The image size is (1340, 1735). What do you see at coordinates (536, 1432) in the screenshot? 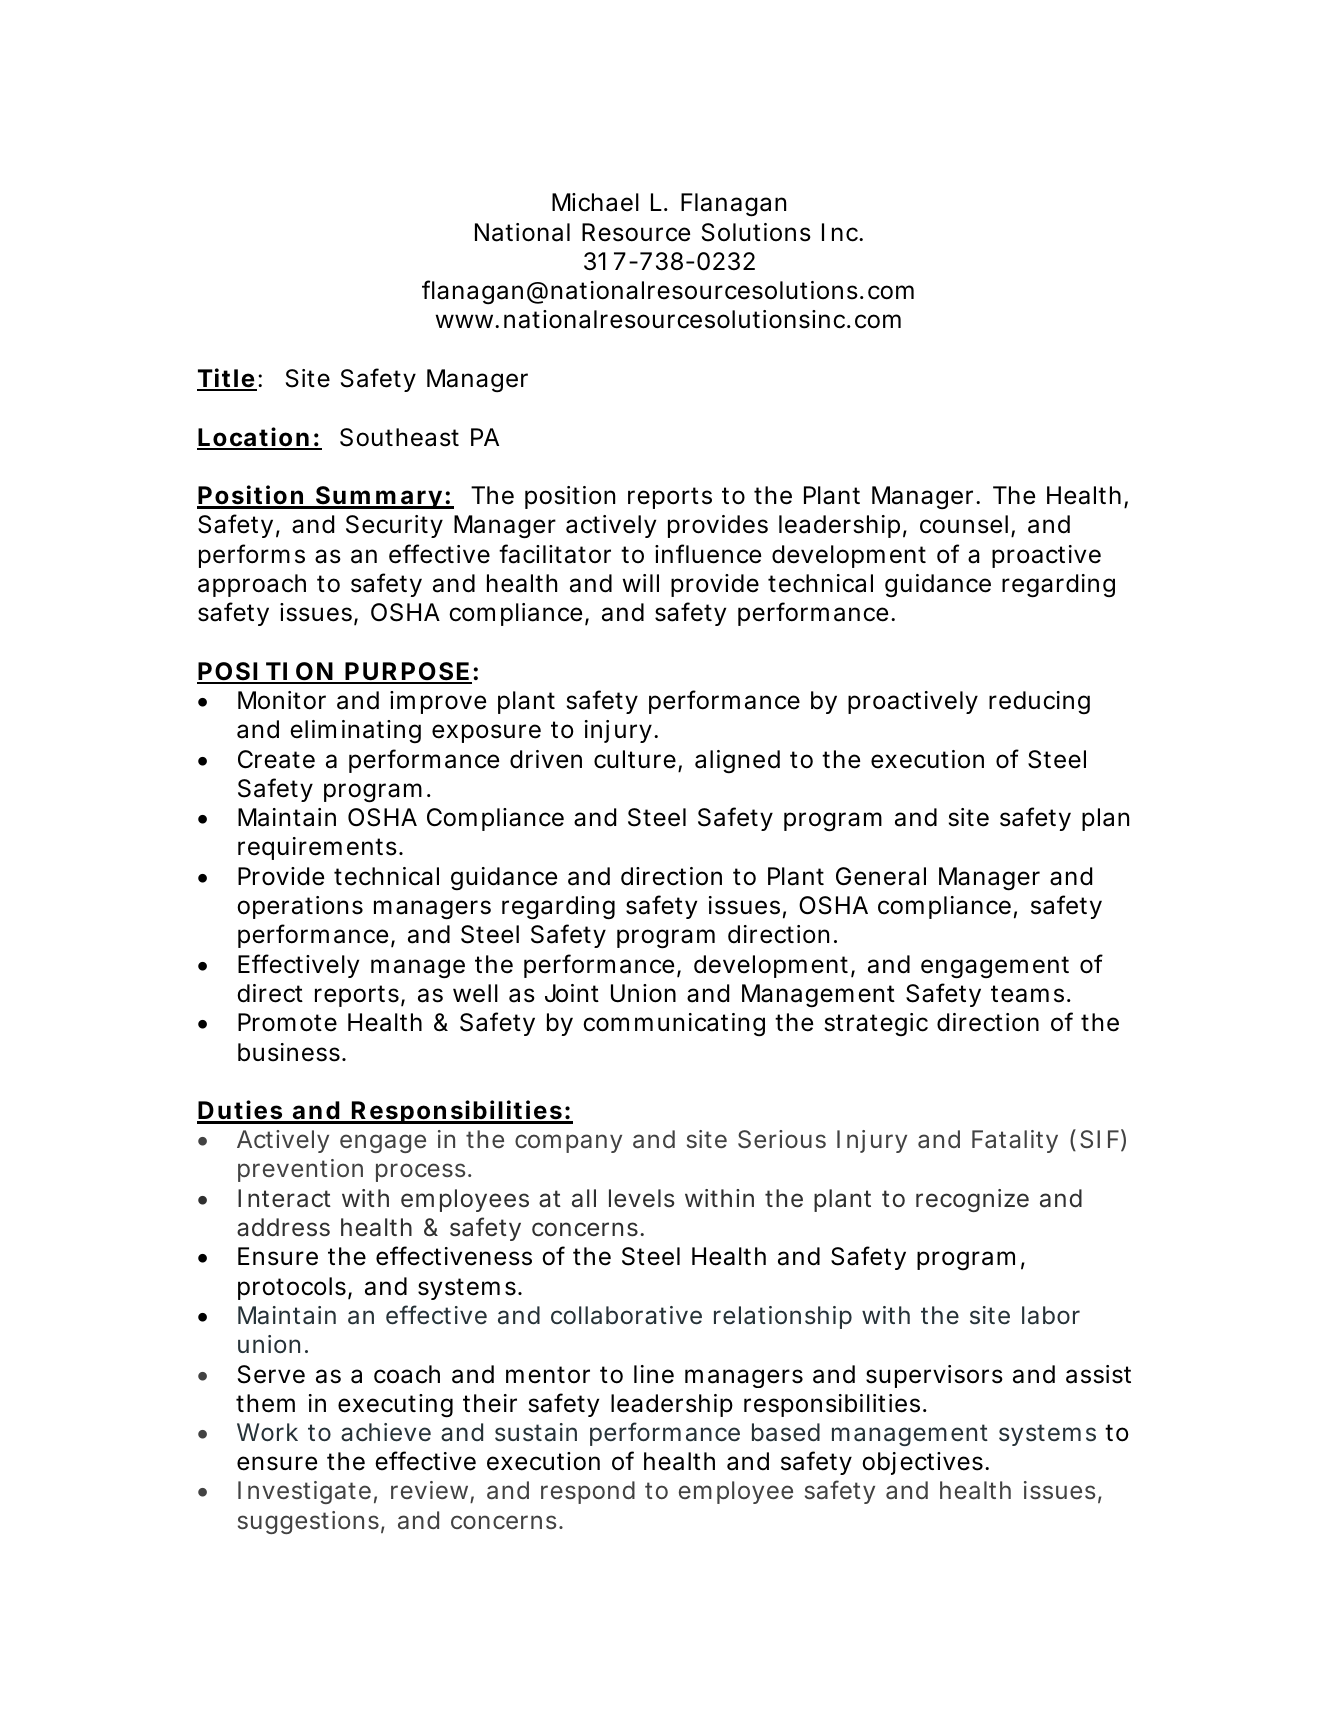
I see `sustain` at bounding box center [536, 1432].
